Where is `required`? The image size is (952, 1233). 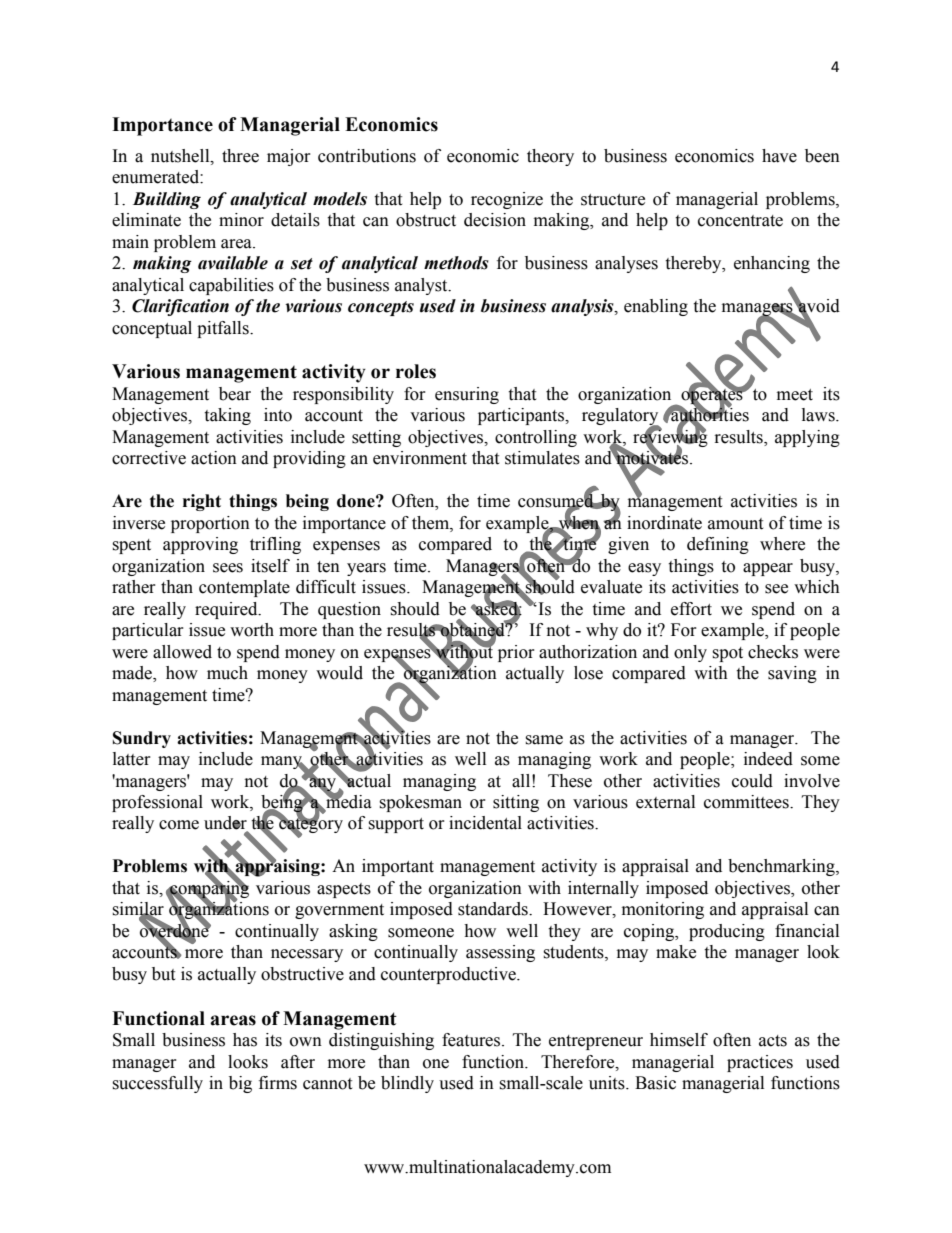
required is located at coordinates (227, 610).
